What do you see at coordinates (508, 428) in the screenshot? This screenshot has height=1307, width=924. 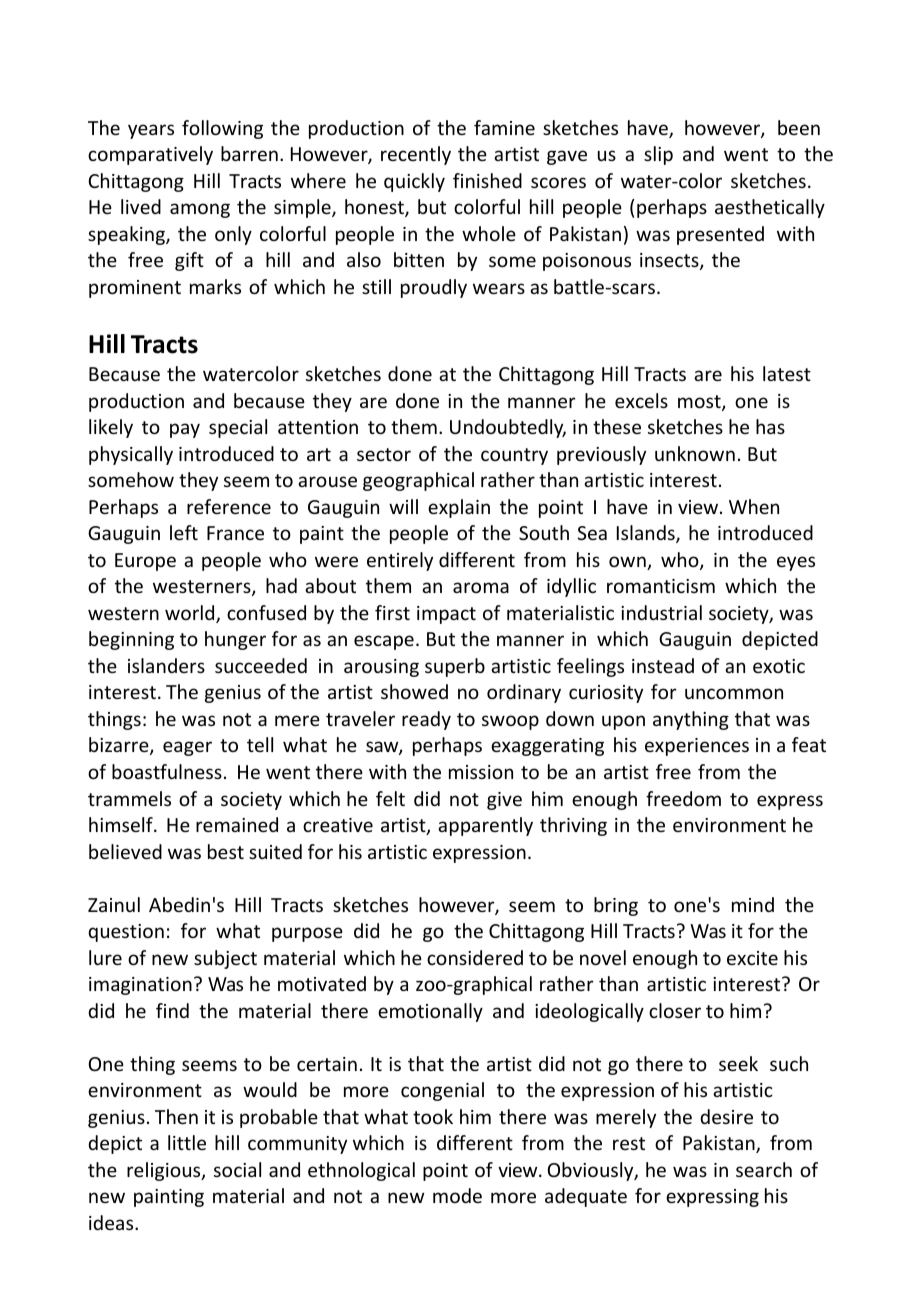 I see `Undoubtedly` at bounding box center [508, 428].
